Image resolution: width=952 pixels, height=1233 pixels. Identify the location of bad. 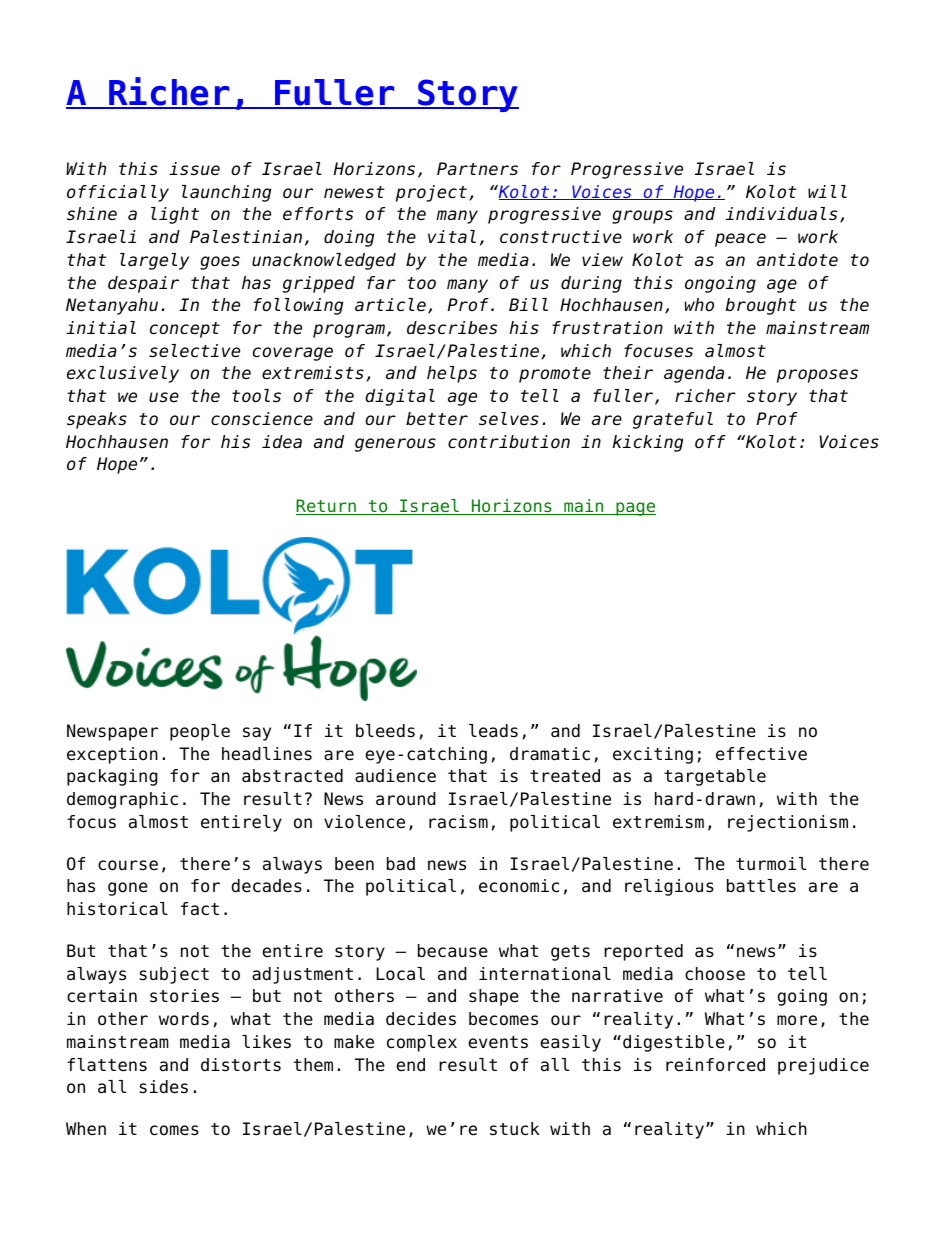
(401, 864).
